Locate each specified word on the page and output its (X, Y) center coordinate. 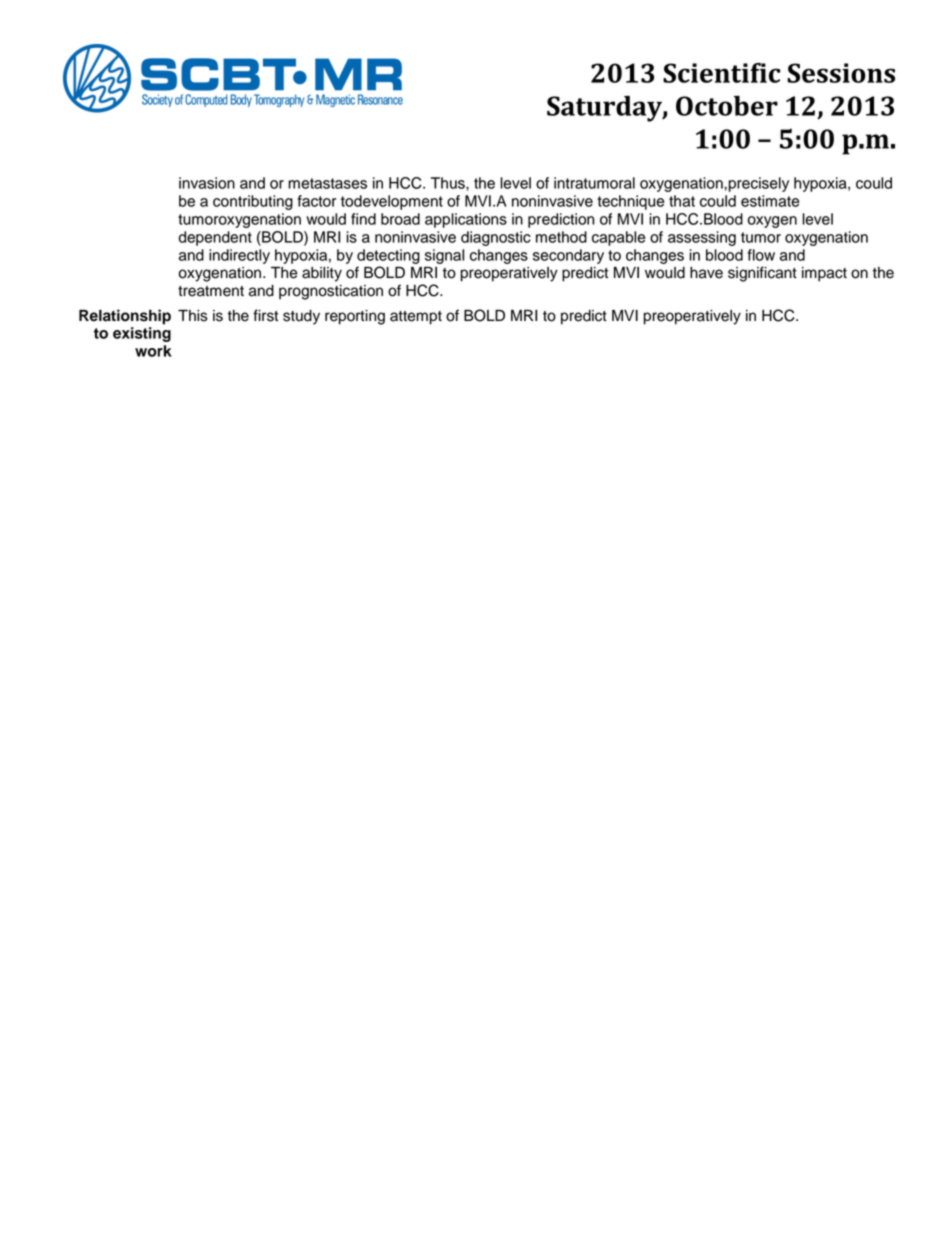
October (727, 106)
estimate (770, 201)
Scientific (721, 73)
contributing (253, 202)
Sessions (841, 73)
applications (466, 220)
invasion (207, 183)
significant (762, 274)
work (153, 351)
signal (444, 256)
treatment (211, 291)
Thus (449, 183)
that (682, 201)
